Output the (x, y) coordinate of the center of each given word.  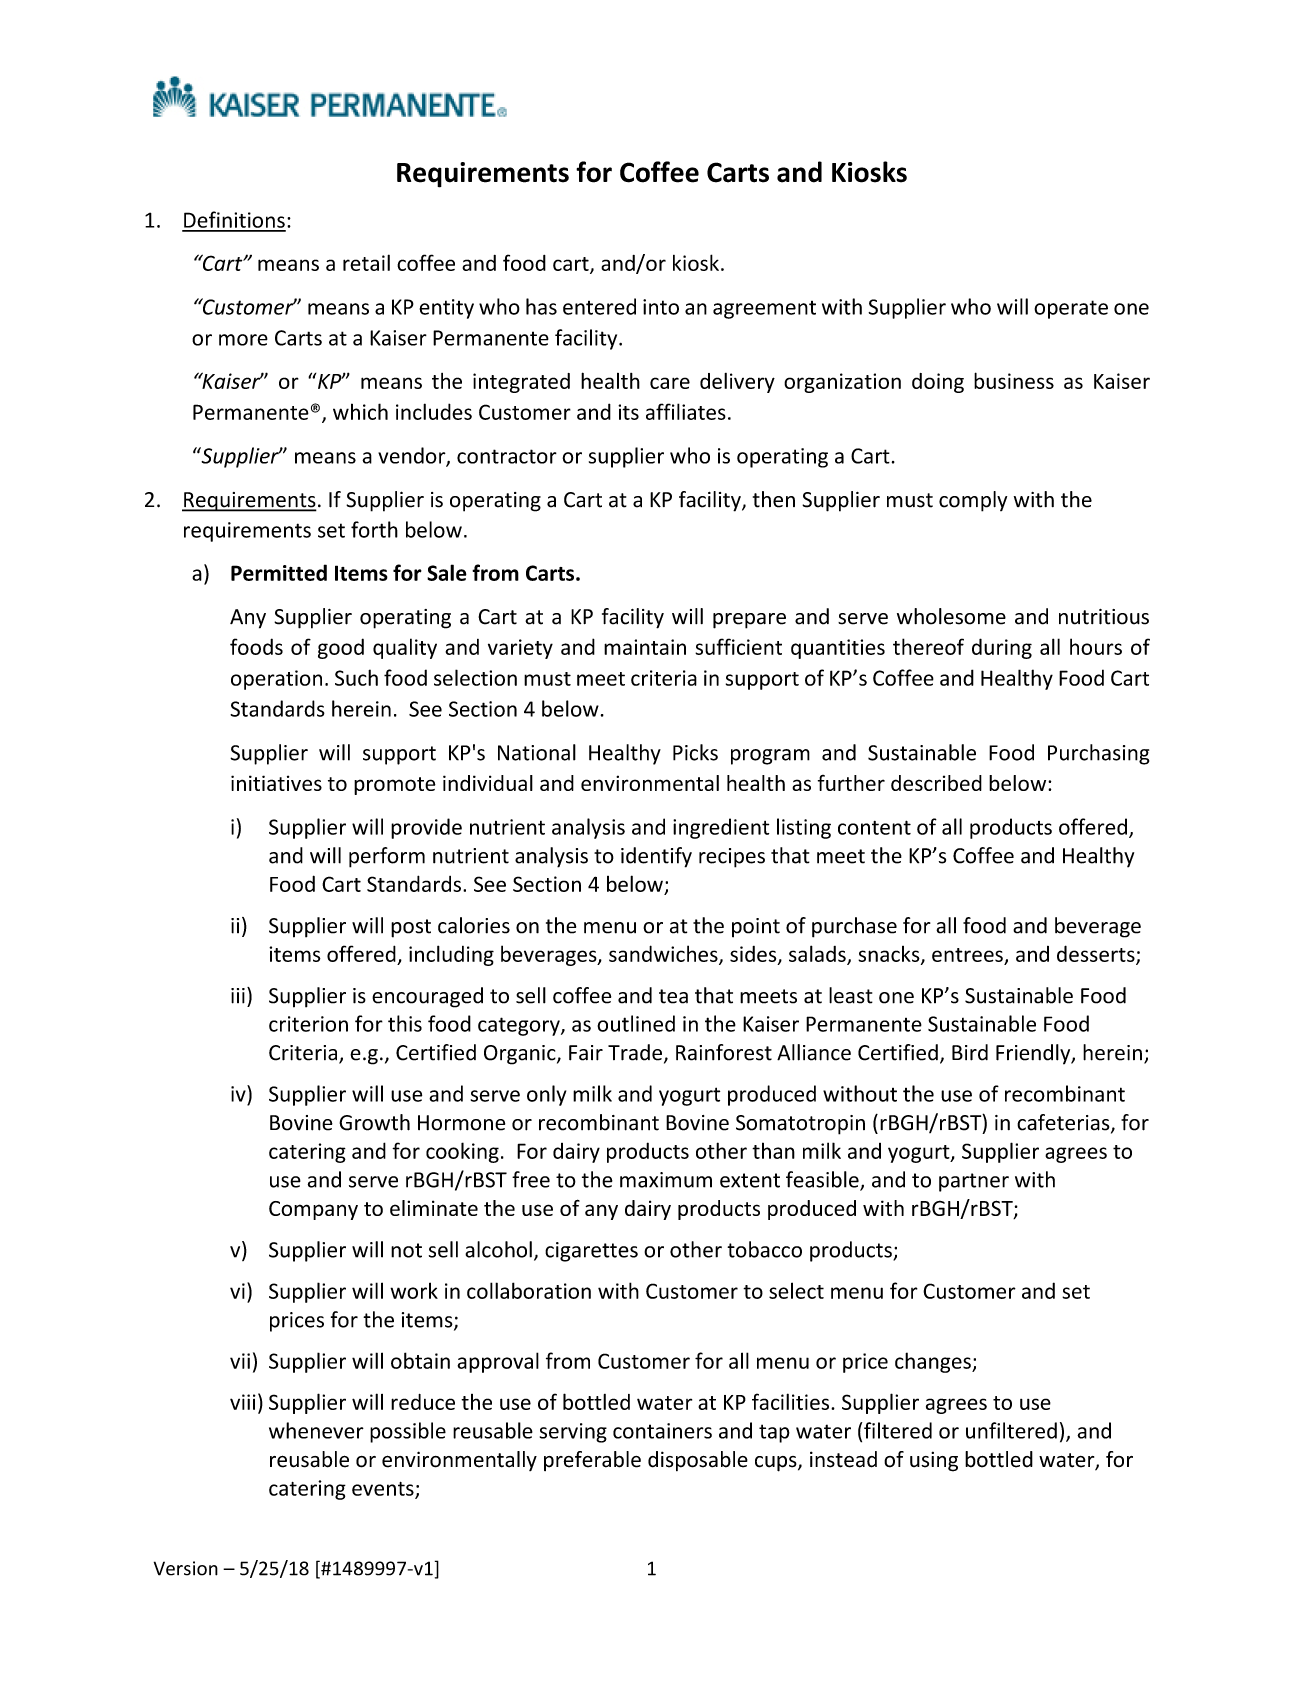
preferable (592, 1461)
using (934, 1461)
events (384, 1490)
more (243, 340)
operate (1071, 309)
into (661, 307)
